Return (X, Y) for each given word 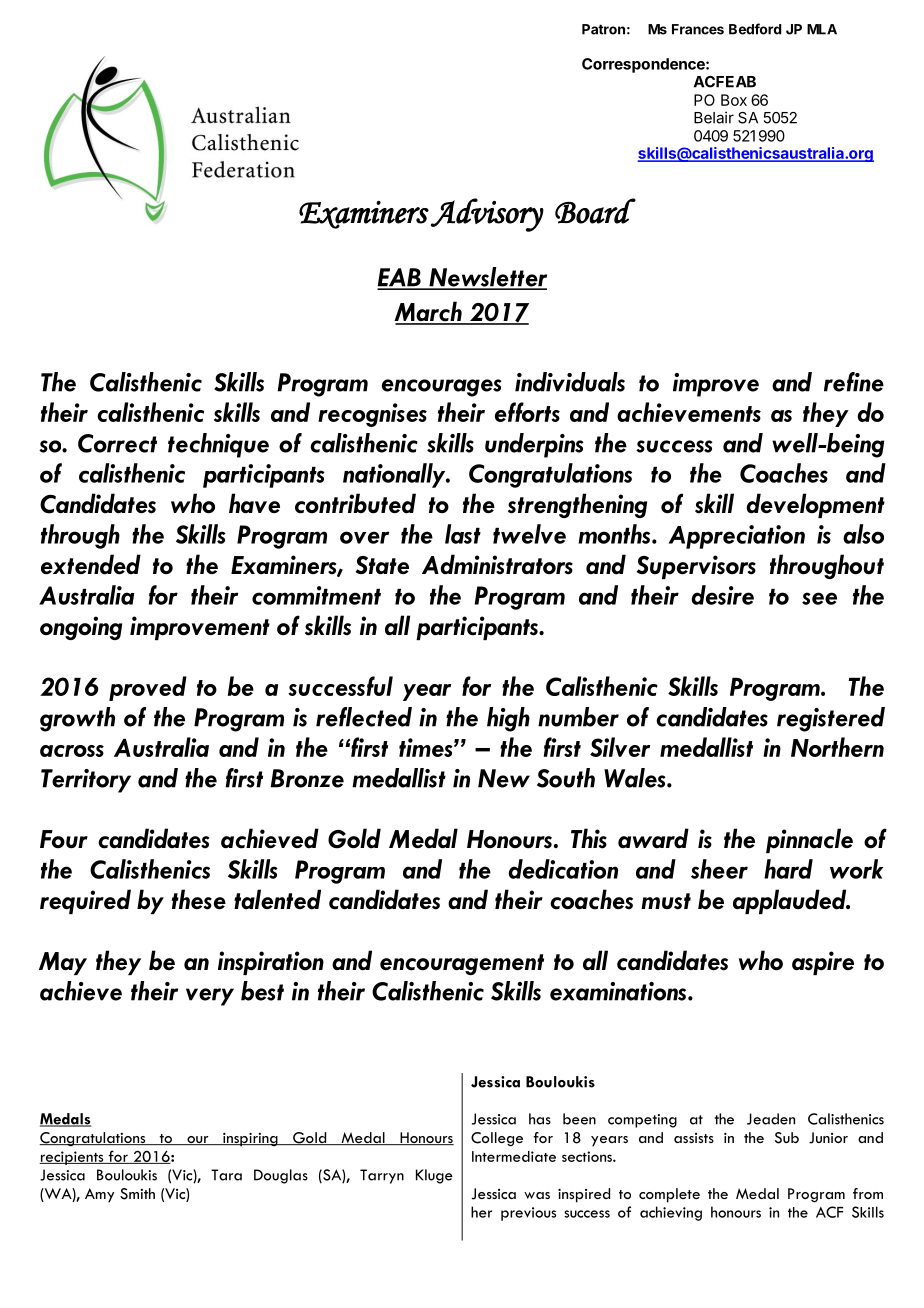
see (819, 598)
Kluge (434, 1176)
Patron (603, 29)
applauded (791, 901)
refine (854, 382)
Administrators (497, 564)
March (429, 312)
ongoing (81, 628)
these (199, 899)
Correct (117, 443)
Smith (137, 1194)
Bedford (755, 29)
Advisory (487, 215)
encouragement (462, 964)
